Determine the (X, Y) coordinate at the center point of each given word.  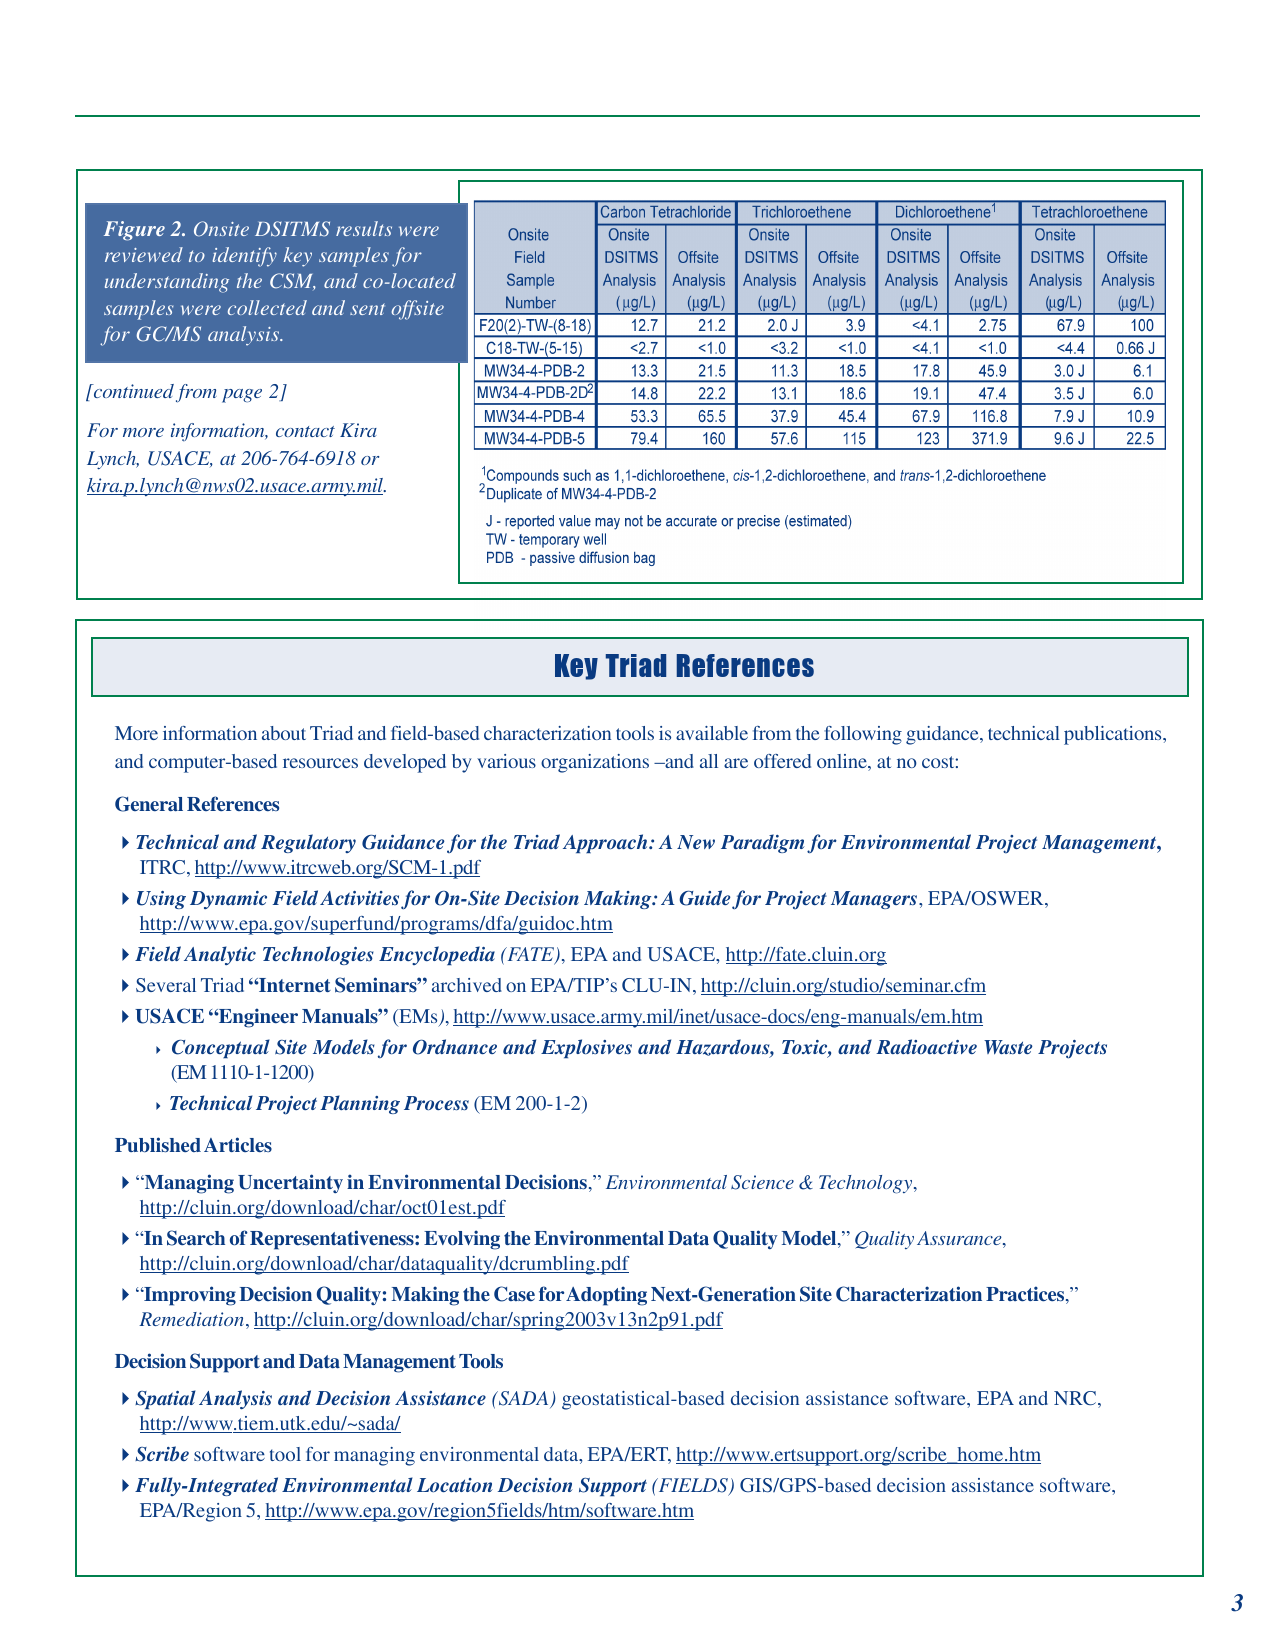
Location (455, 1485)
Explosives (586, 1048)
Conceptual (221, 1048)
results (364, 228)
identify (245, 257)
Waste (1008, 1047)
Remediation (191, 1319)
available (712, 733)
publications (1114, 735)
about (284, 733)
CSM (293, 281)
